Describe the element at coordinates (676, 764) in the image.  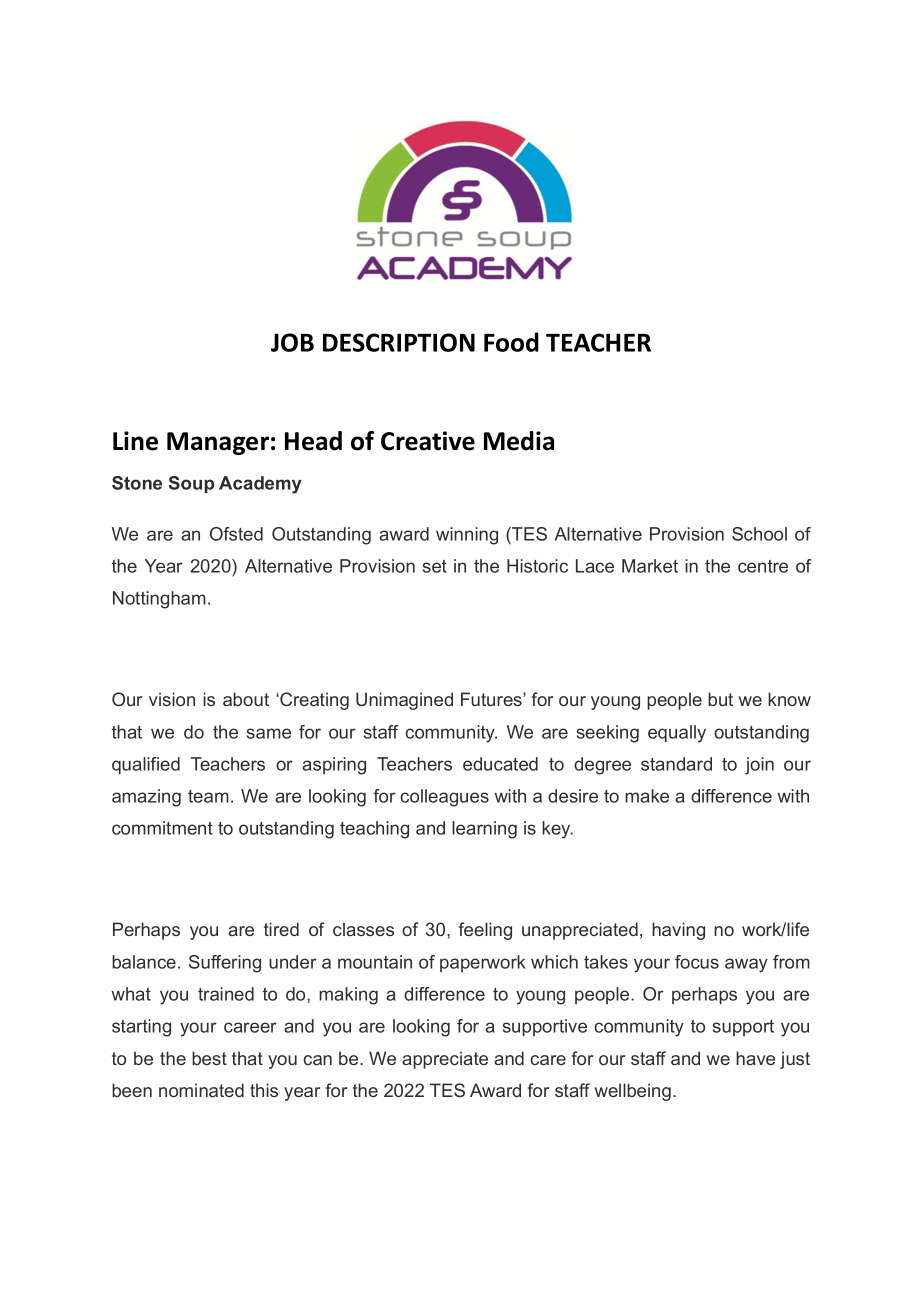
I see `standard` at that location.
